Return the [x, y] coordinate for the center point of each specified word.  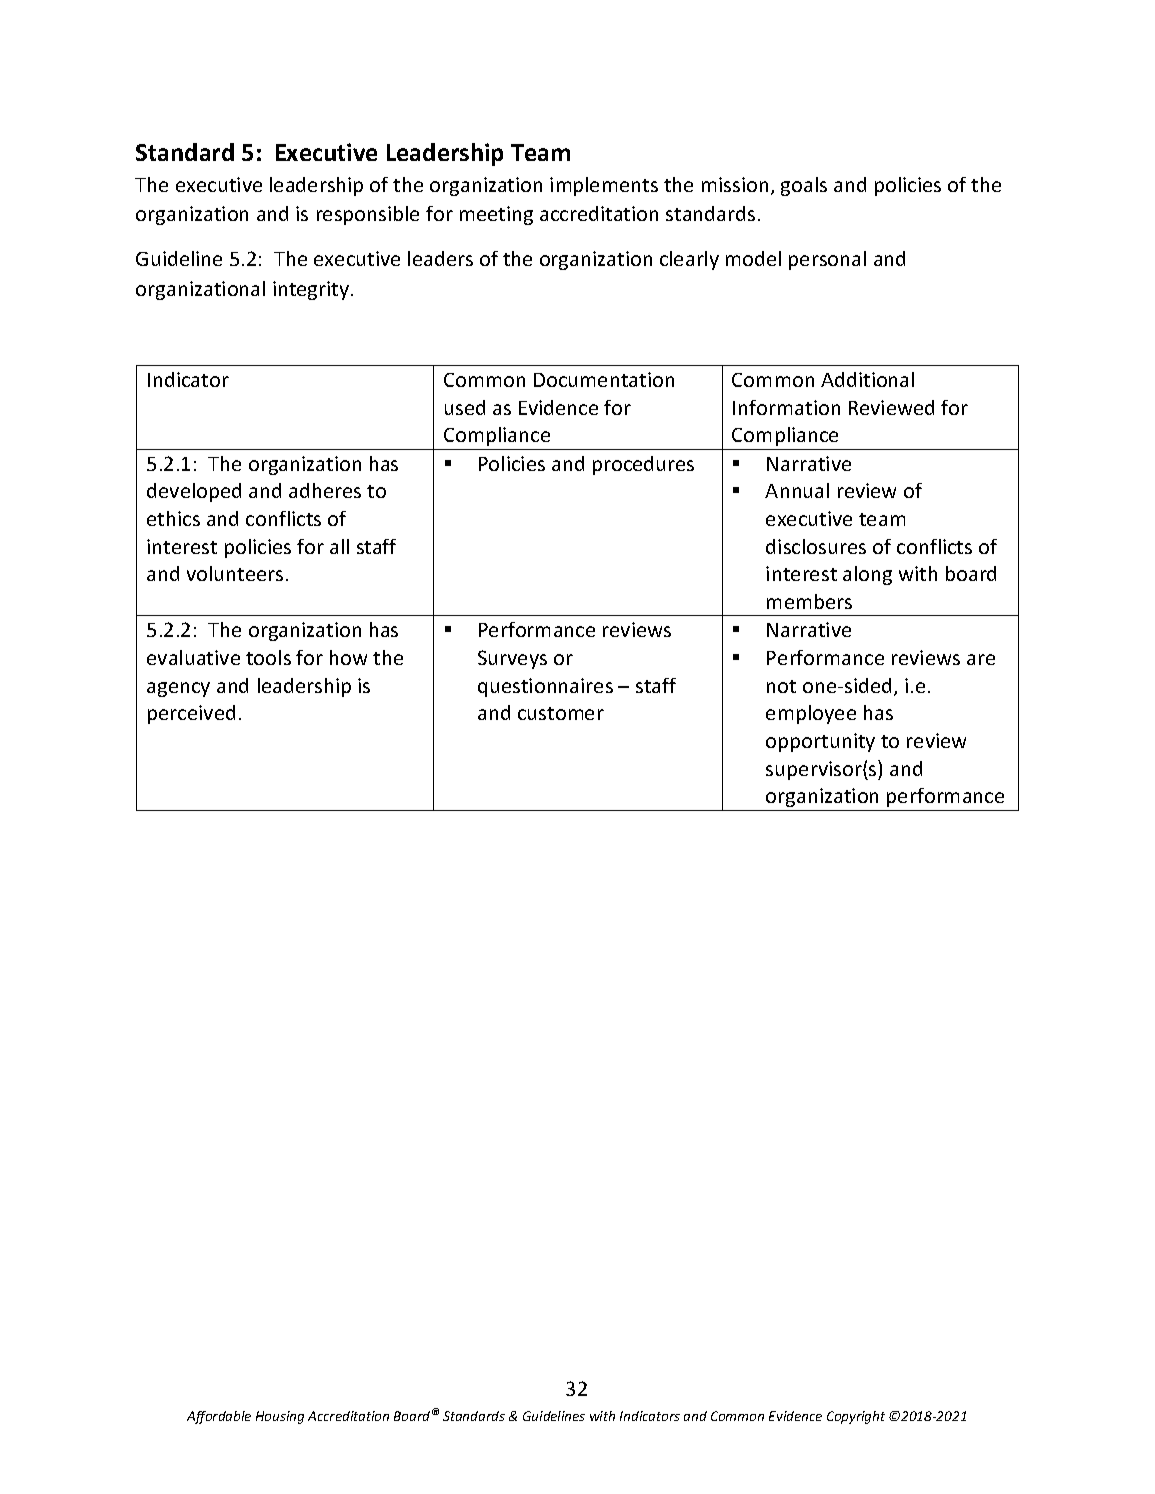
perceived [191, 714]
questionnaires [545, 687]
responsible [368, 215]
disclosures [816, 546]
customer [561, 713]
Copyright [856, 1417]
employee [811, 714]
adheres [325, 490]
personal [827, 260]
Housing [280, 1417]
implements [604, 186]
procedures [643, 465]
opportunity [820, 742]
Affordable [219, 1417]
